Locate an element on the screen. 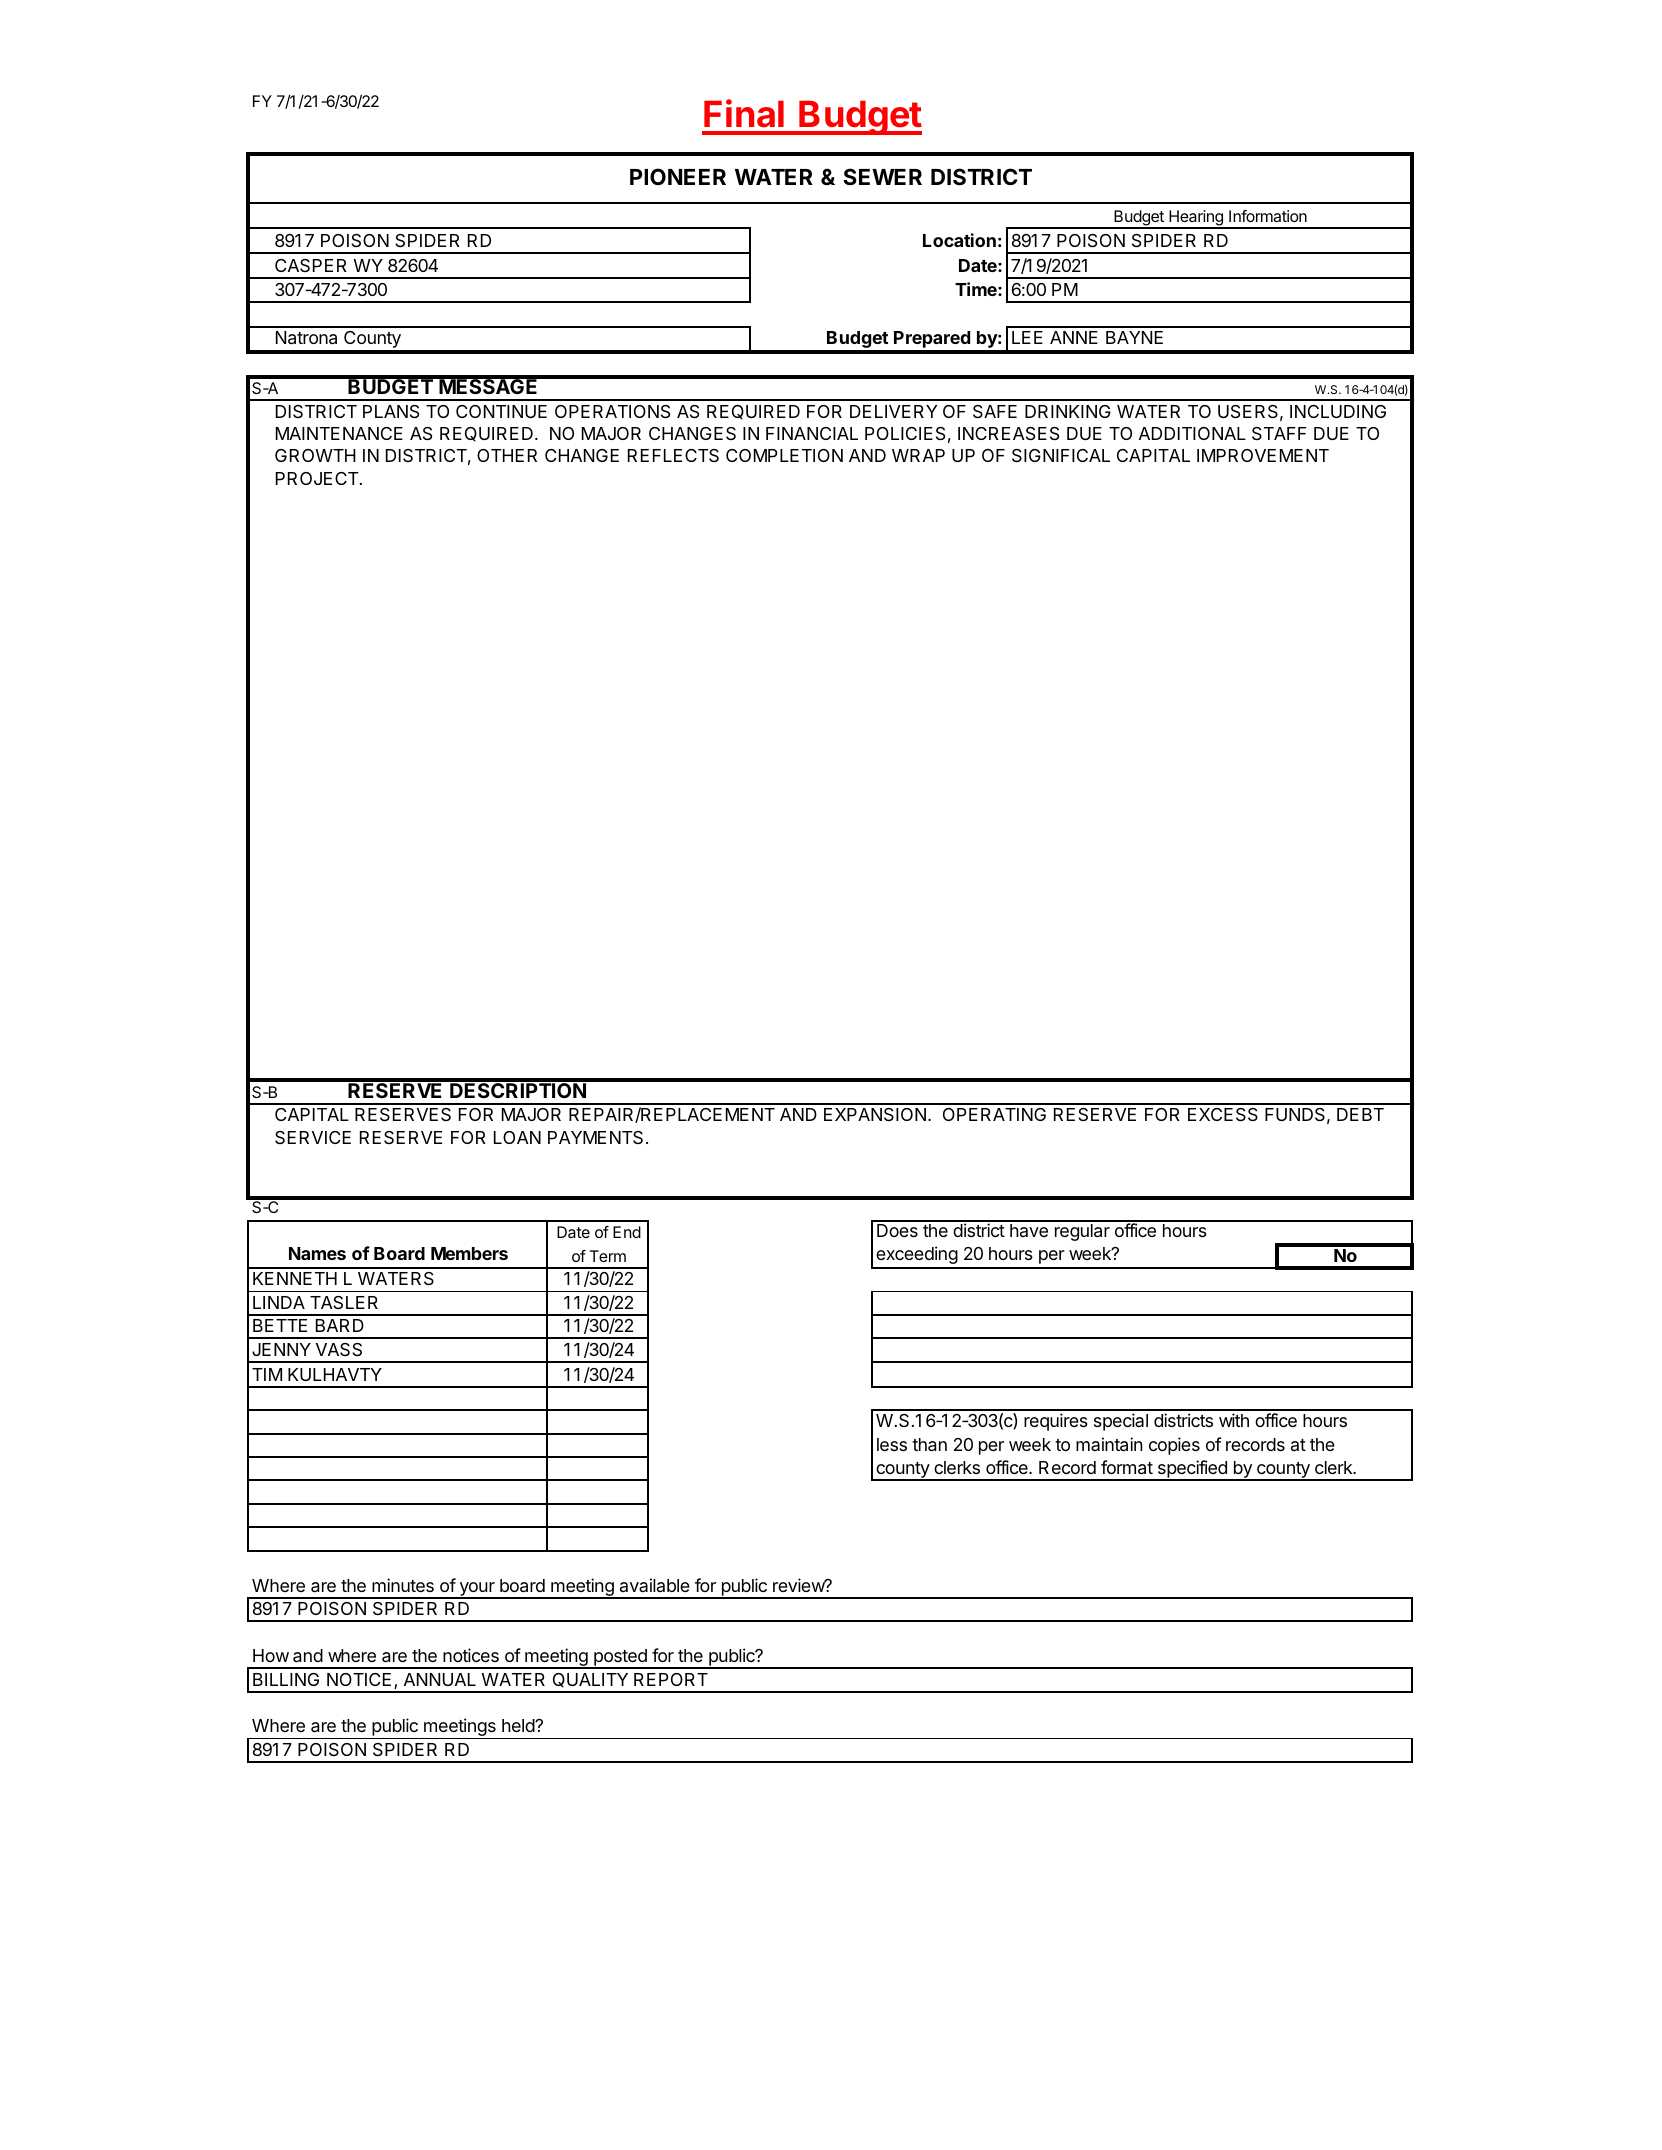  specified is located at coordinates (1192, 1470).
